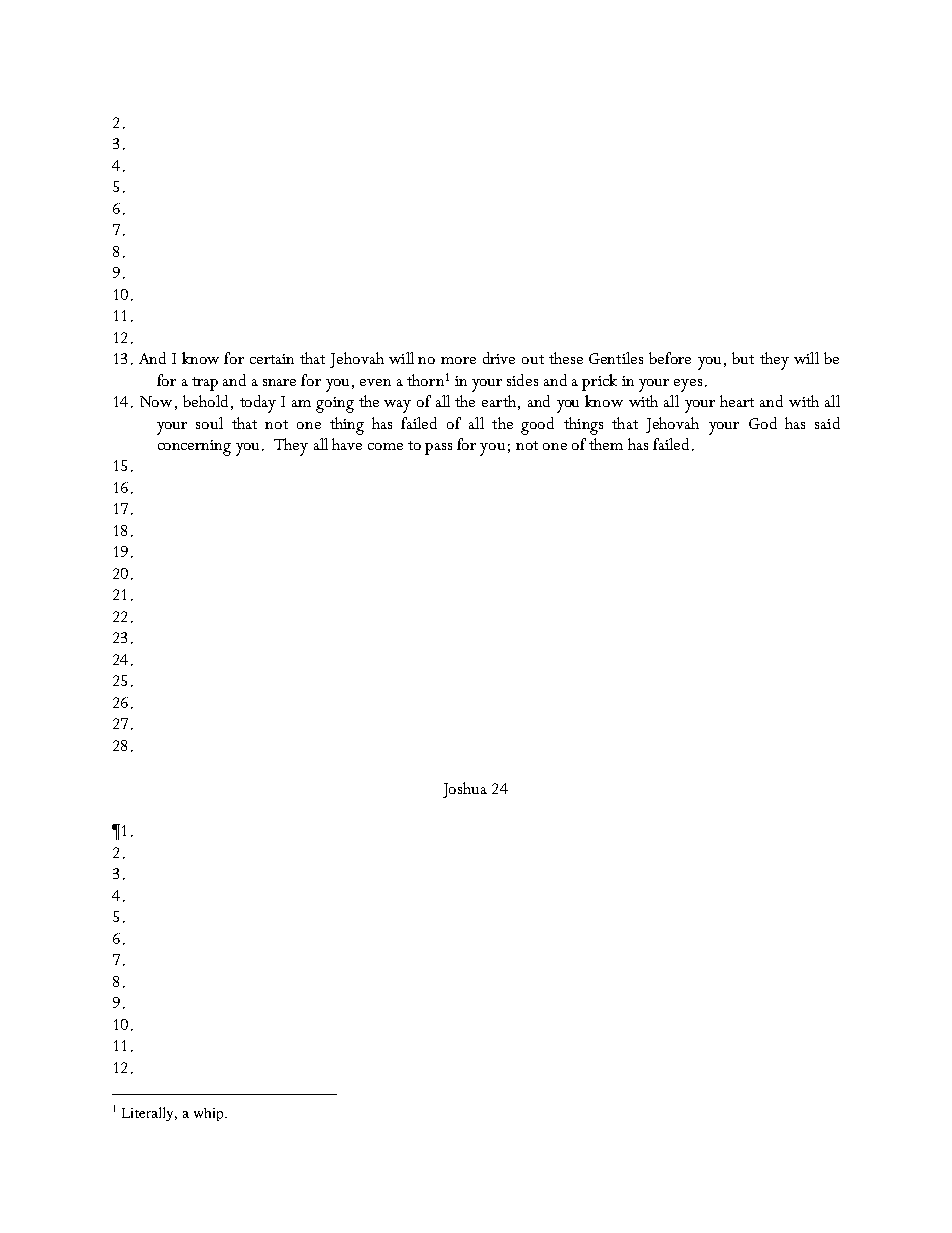  Describe the element at coordinates (606, 444) in the image. I see `them` at that location.
